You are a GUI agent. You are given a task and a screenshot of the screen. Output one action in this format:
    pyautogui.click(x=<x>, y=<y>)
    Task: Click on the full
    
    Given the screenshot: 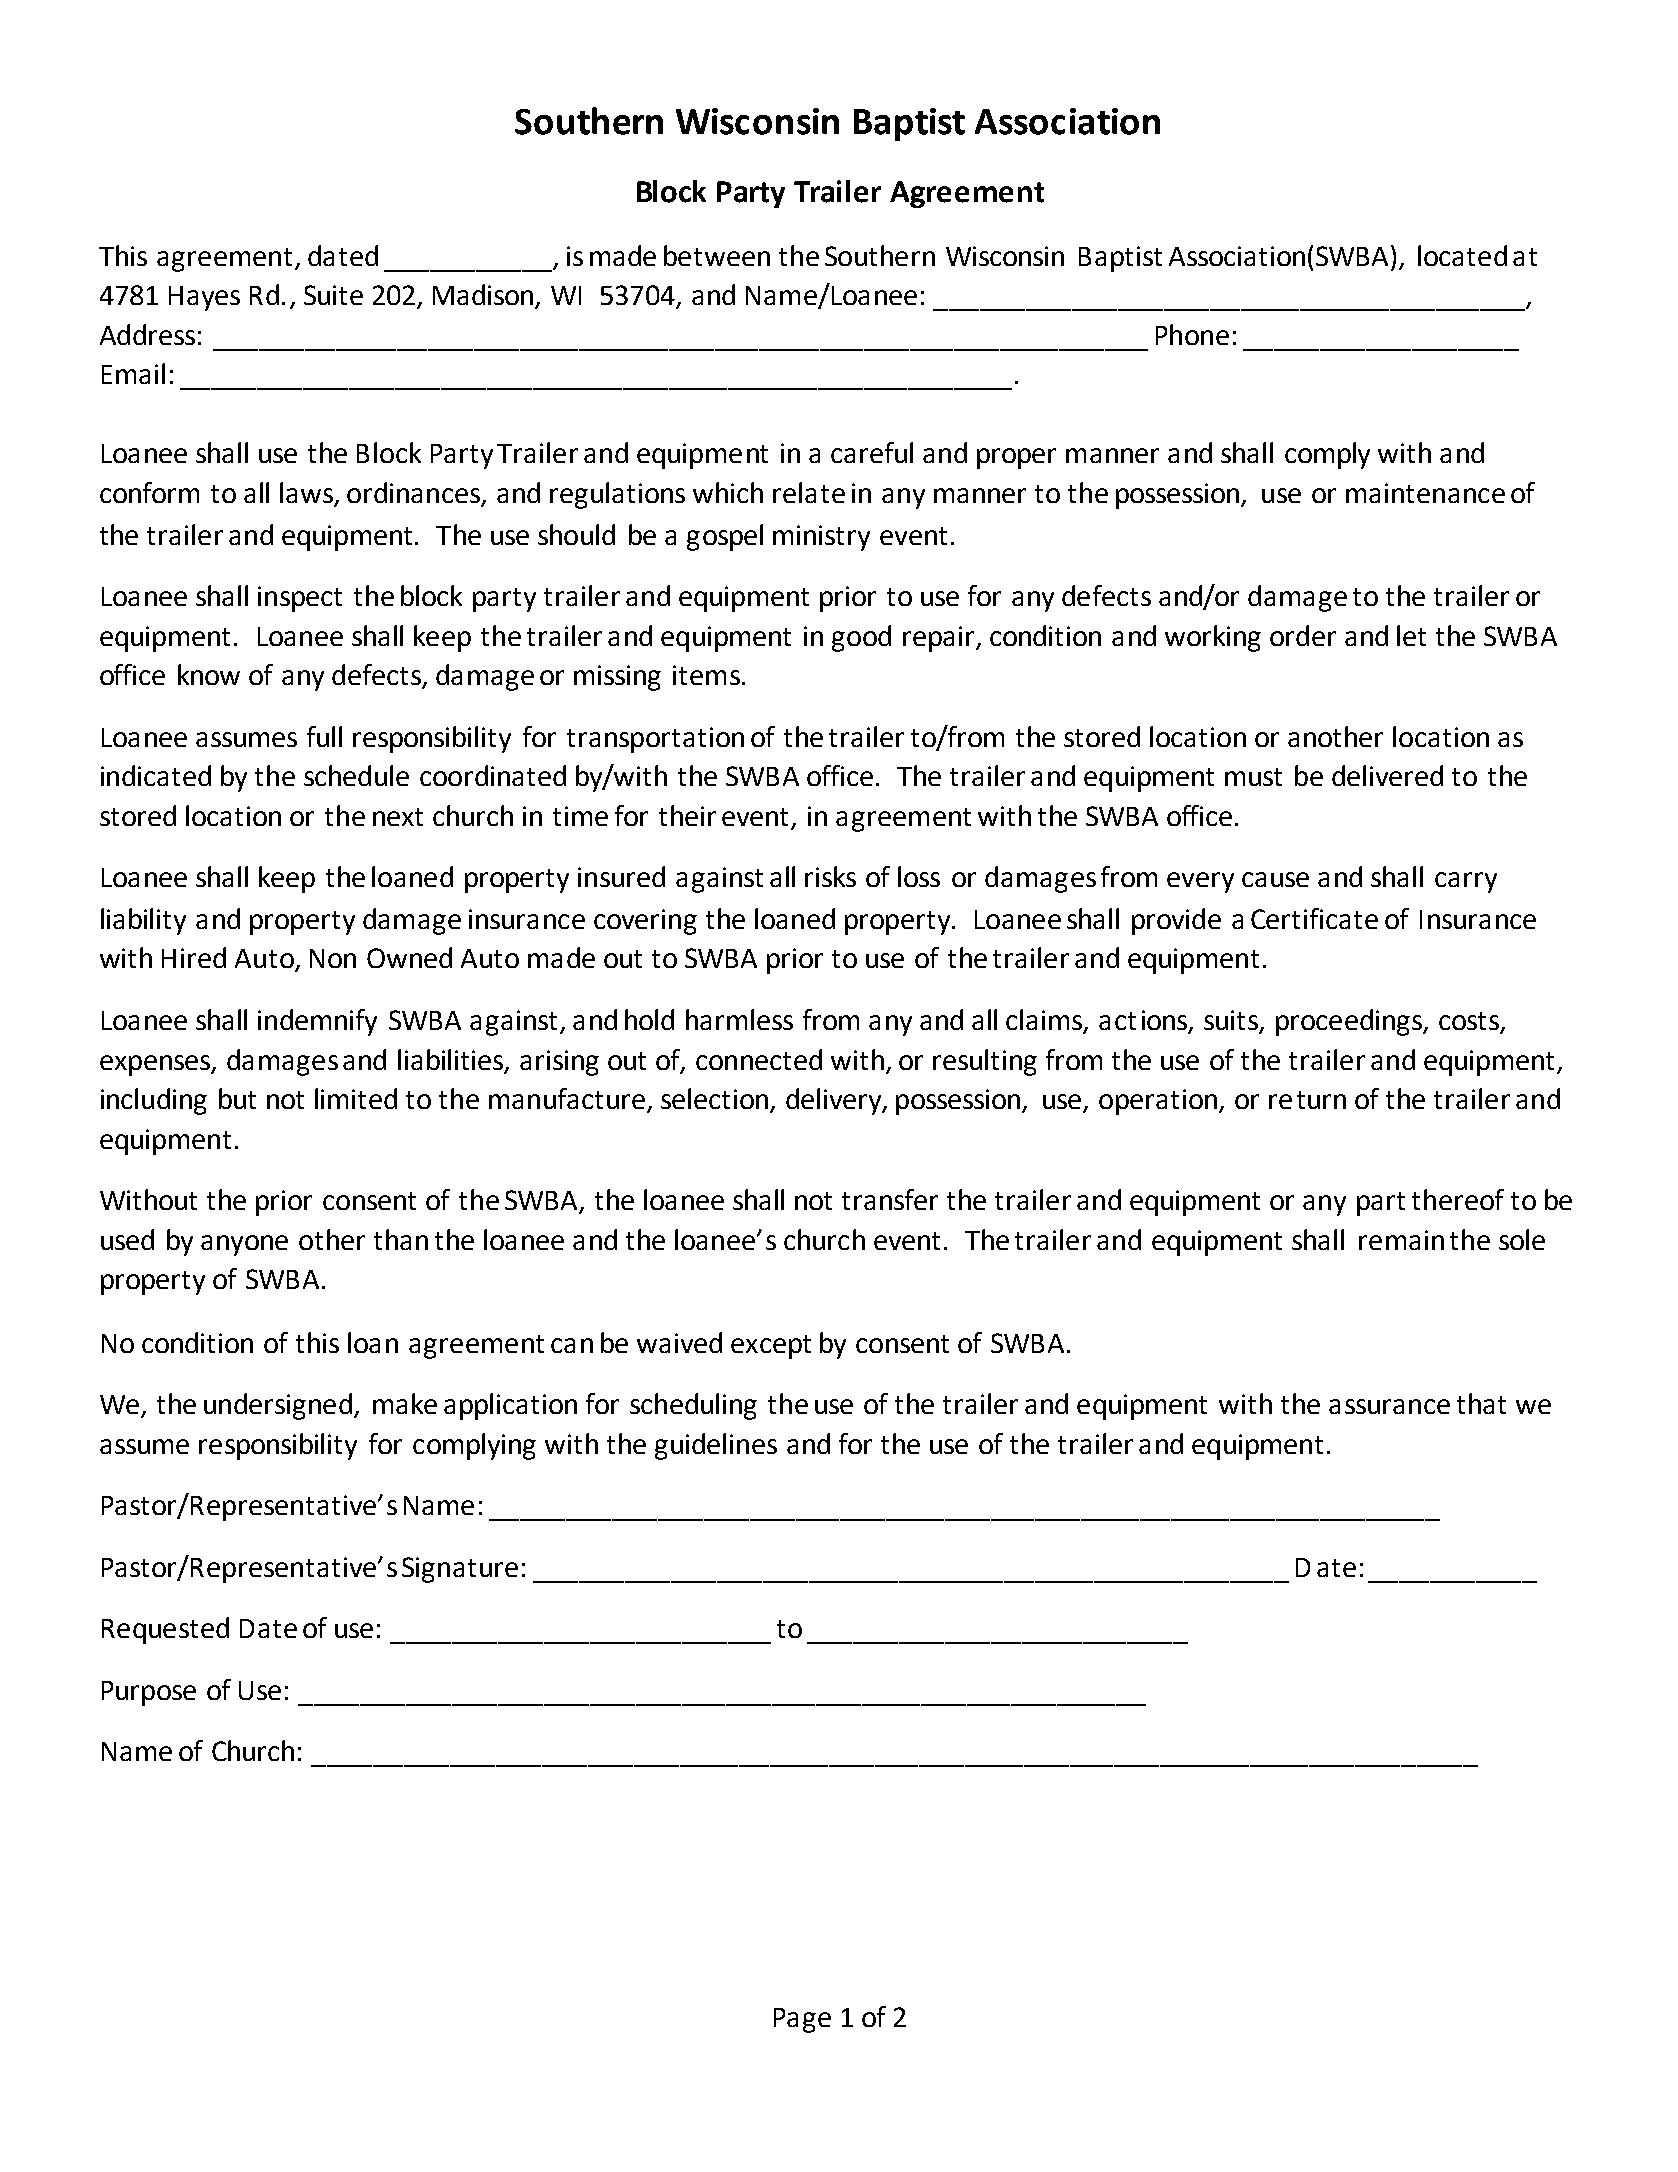 What is the action you would take?
    pyautogui.click(x=324, y=736)
